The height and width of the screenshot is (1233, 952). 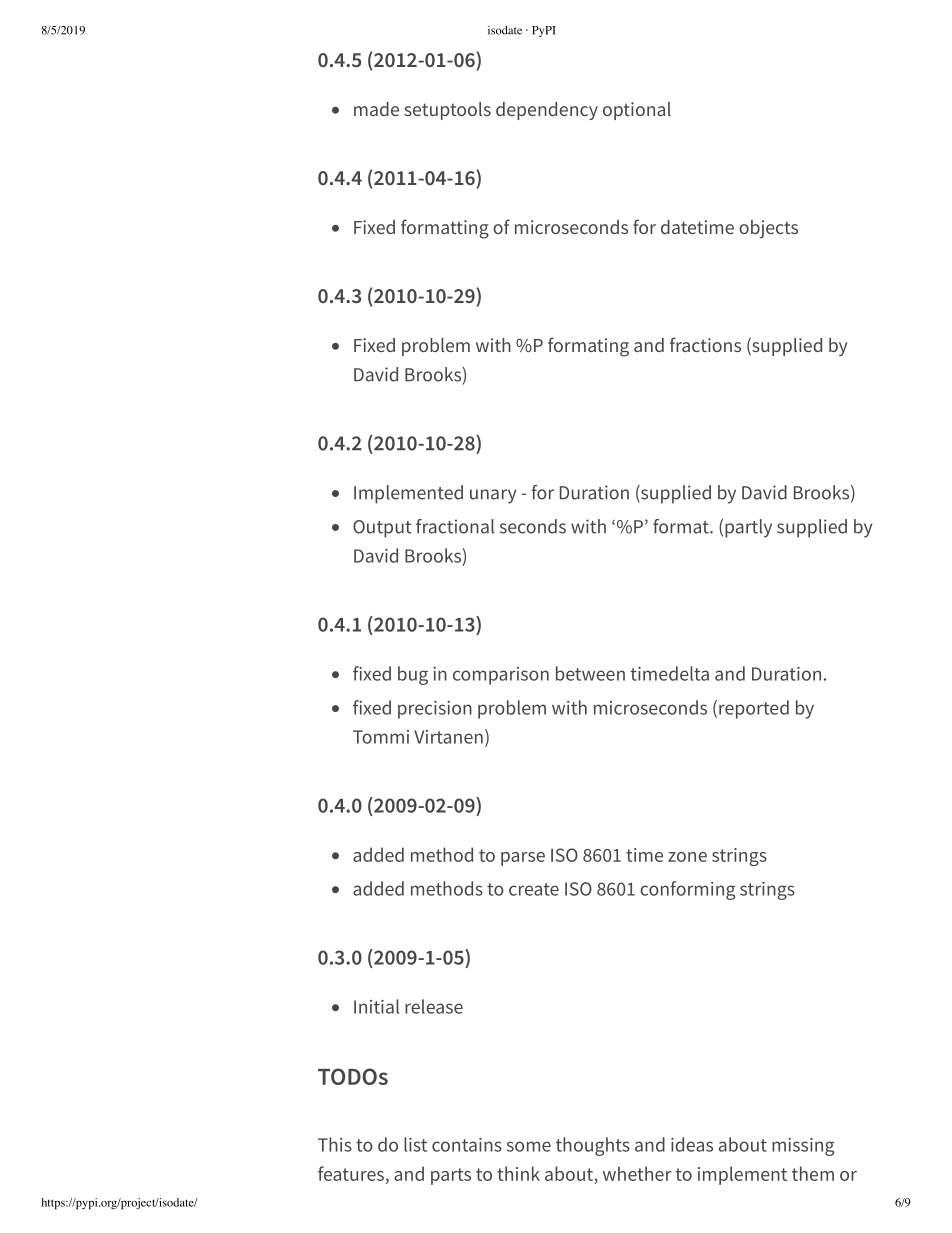 What do you see at coordinates (748, 528) in the screenshot?
I see `partly` at bounding box center [748, 528].
